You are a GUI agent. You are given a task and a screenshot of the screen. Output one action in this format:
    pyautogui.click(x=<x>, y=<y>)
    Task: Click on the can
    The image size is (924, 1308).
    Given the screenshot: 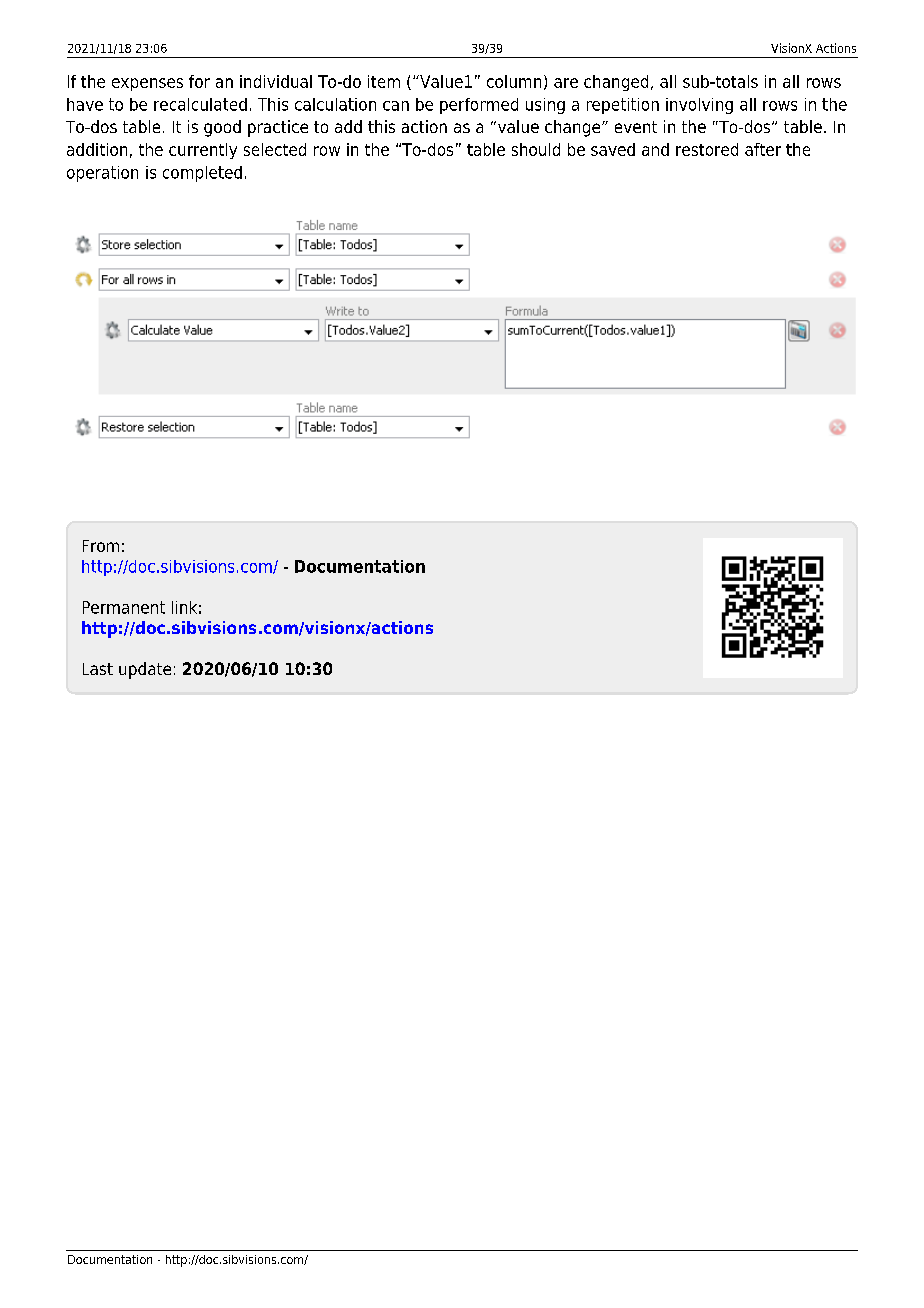 What is the action you would take?
    pyautogui.click(x=396, y=106)
